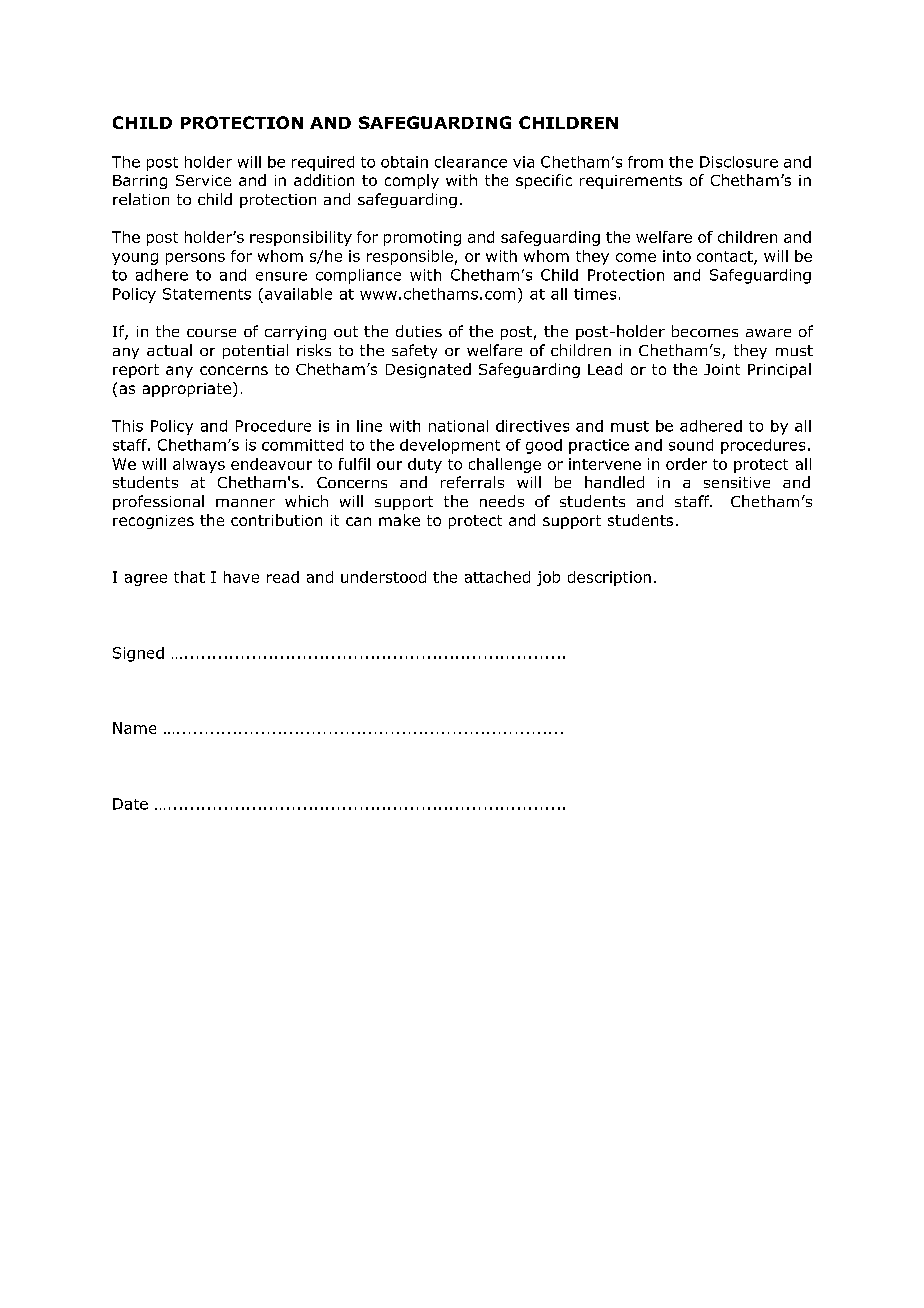  Describe the element at coordinates (187, 390) in the document. I see `appropriate` at that location.
